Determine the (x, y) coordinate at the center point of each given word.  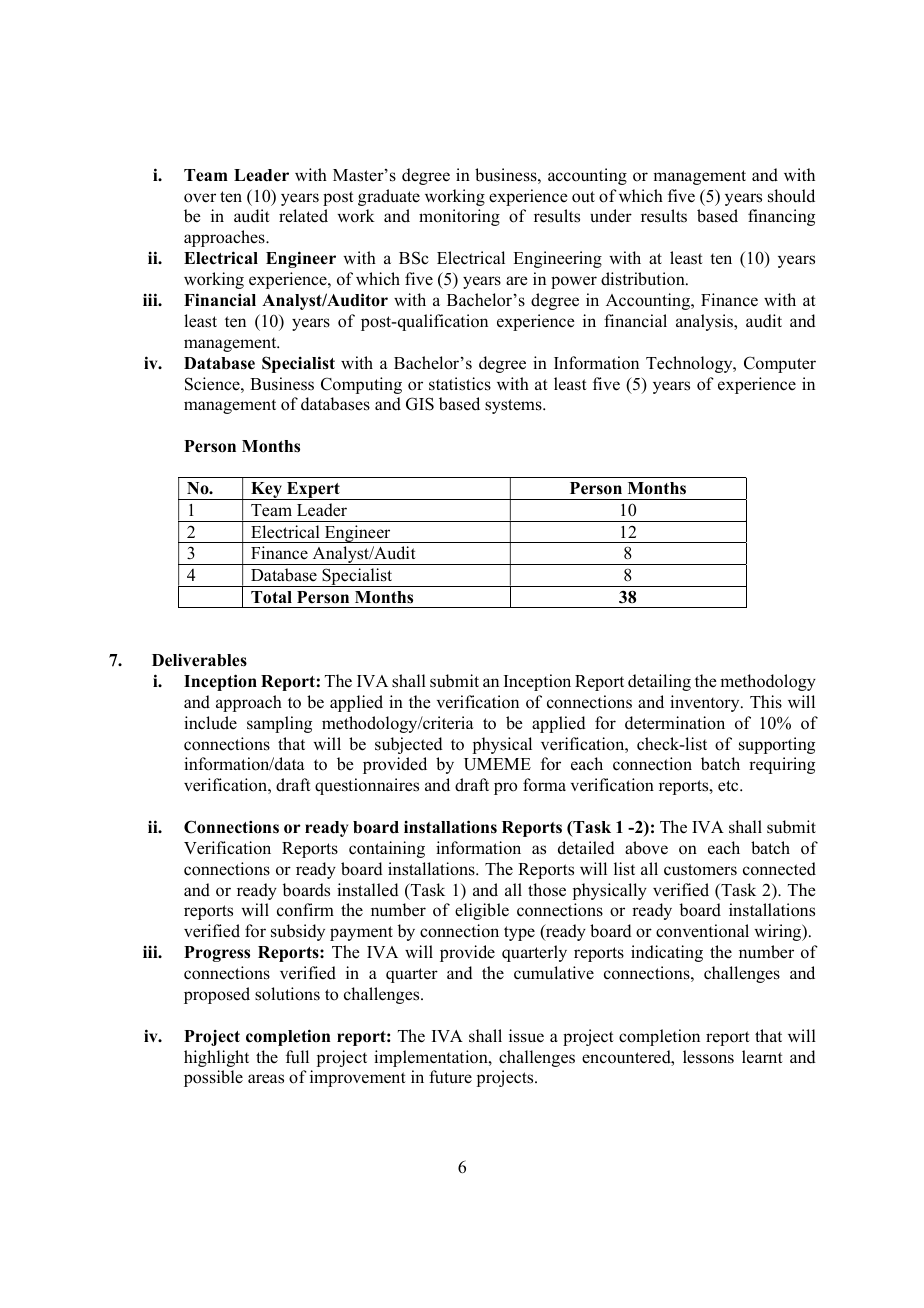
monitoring (459, 217)
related (303, 216)
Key (266, 491)
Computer (780, 364)
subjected (409, 745)
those (547, 890)
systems (514, 406)
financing (781, 217)
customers (700, 870)
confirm (305, 910)
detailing (659, 682)
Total (271, 597)
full (297, 1057)
